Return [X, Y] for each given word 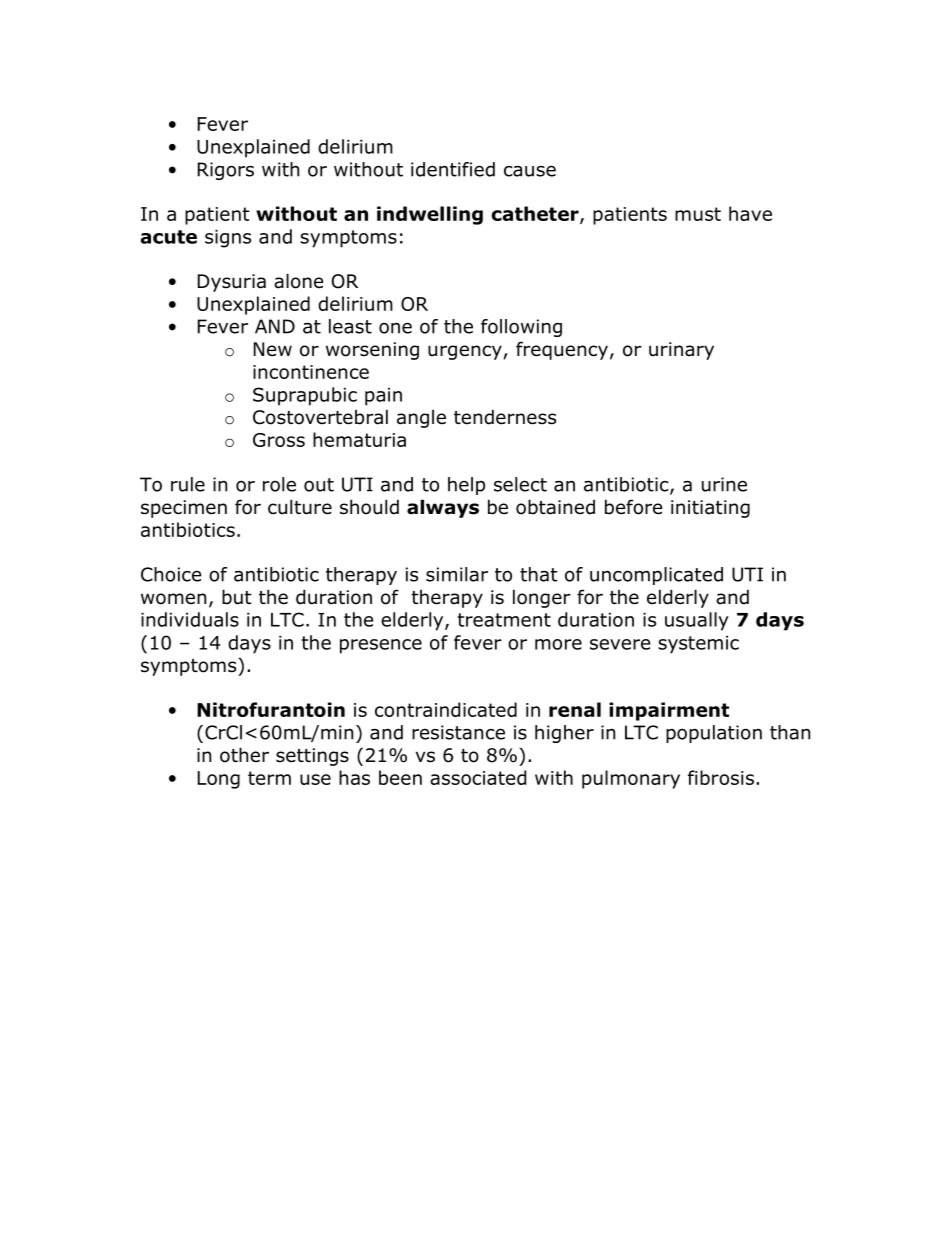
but [237, 597]
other [244, 755]
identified [453, 169]
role [279, 484]
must [698, 214]
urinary [681, 351]
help [466, 486]
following [521, 328]
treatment [504, 620]
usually [697, 621]
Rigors [226, 171]
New [273, 349]
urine [724, 484]
